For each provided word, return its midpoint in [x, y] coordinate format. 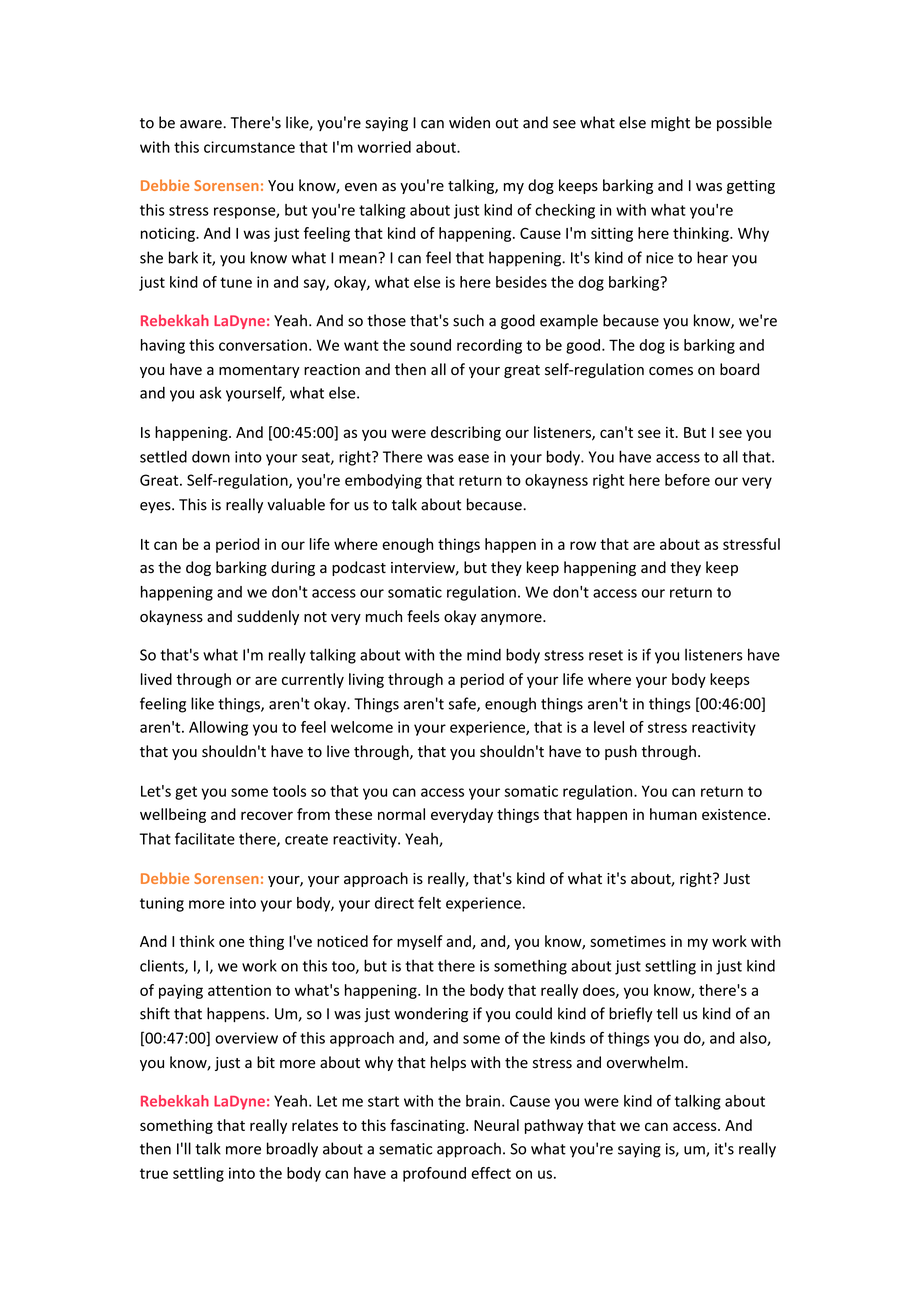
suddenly [268, 617]
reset [606, 655]
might [670, 124]
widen [469, 122]
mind [484, 655]
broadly [292, 1150]
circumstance [249, 147]
